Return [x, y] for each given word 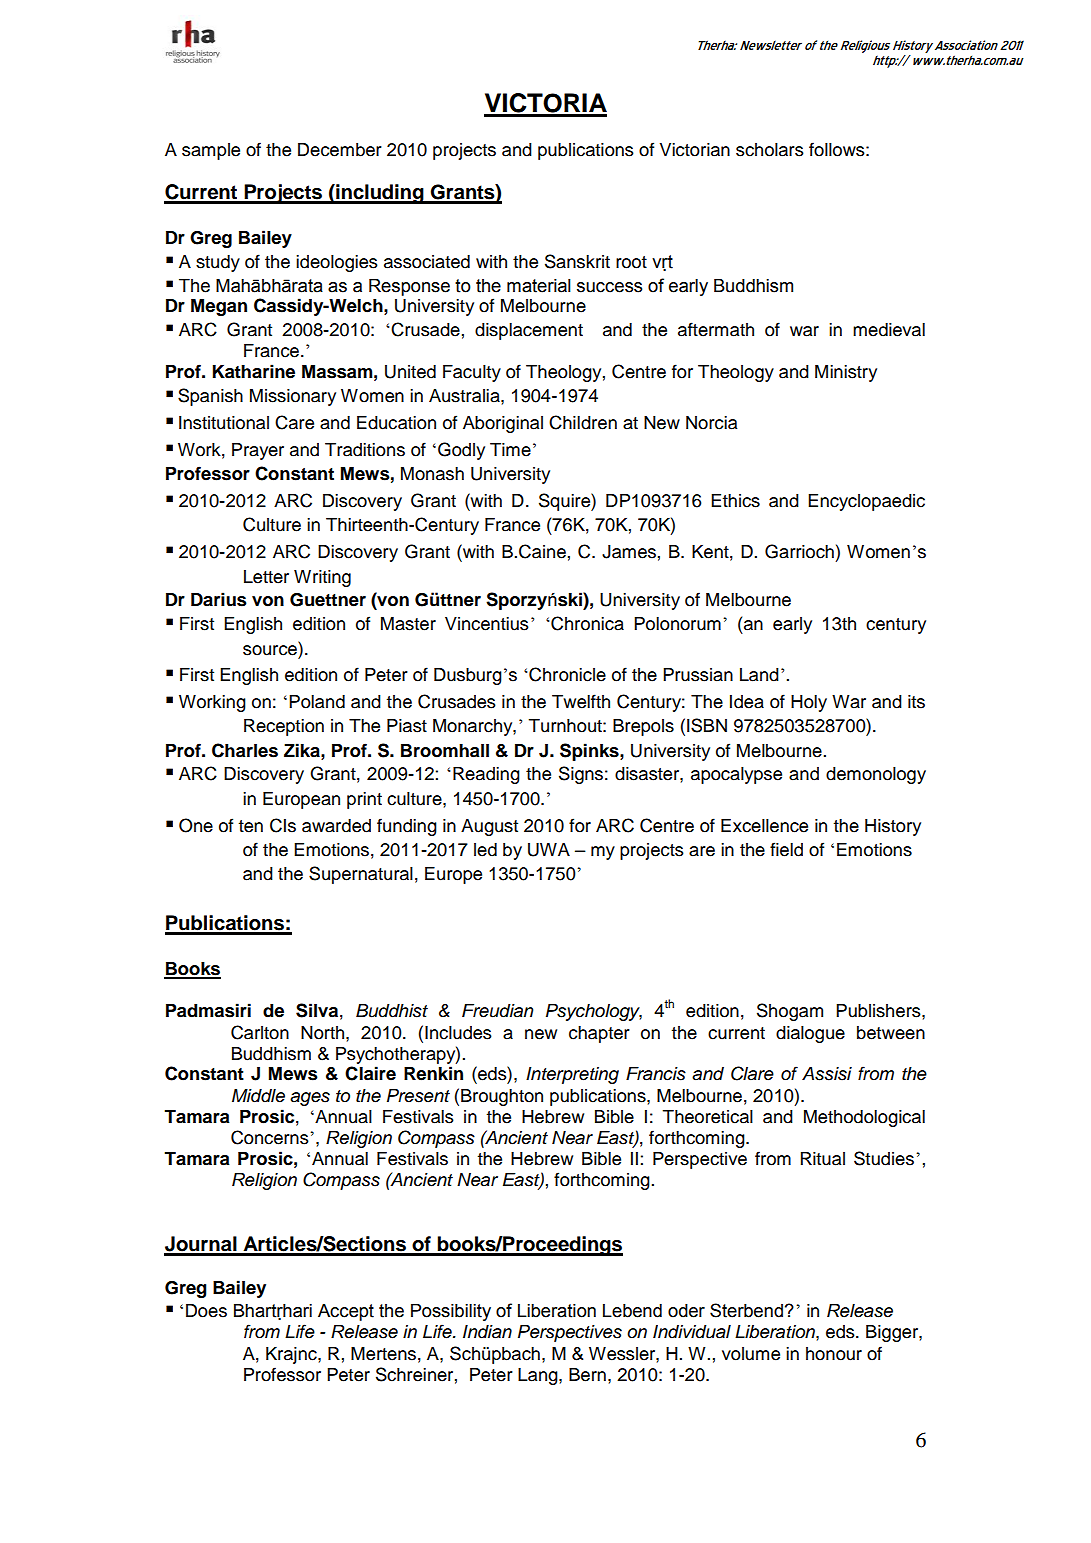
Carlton [260, 1032]
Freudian [497, 1011]
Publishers [879, 1011]
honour [834, 1354]
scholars [770, 150]
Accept [346, 1312]
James [629, 552]
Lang [539, 1376]
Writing [322, 578]
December [340, 150]
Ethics [735, 501]
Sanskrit [577, 261]
